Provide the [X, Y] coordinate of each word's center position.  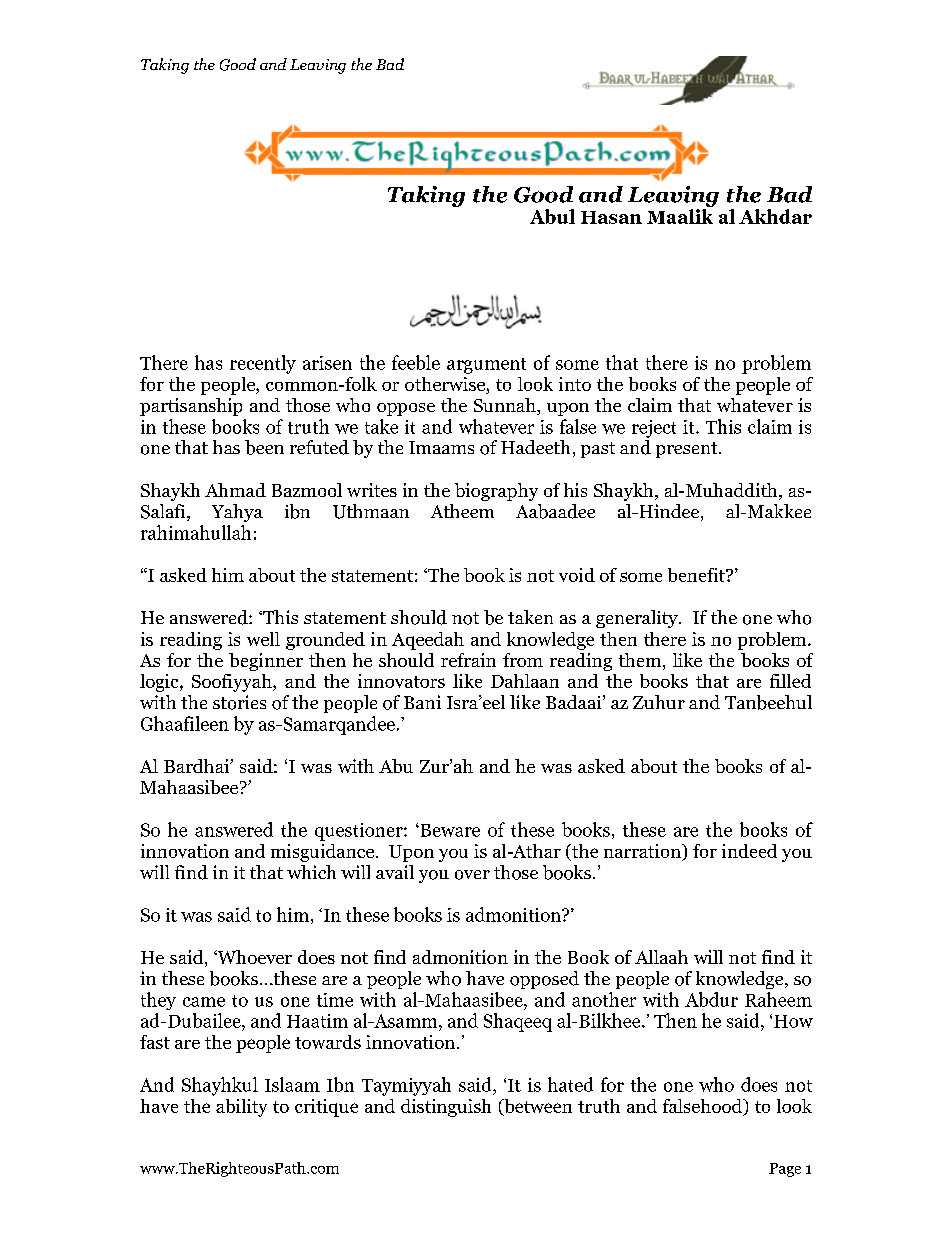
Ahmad [235, 490]
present [688, 450]
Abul [552, 216]
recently [263, 364]
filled [790, 681]
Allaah [661, 957]
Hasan [611, 217]
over [472, 875]
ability [241, 1108]
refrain [468, 660]
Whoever [253, 957]
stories [239, 702]
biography [496, 492]
